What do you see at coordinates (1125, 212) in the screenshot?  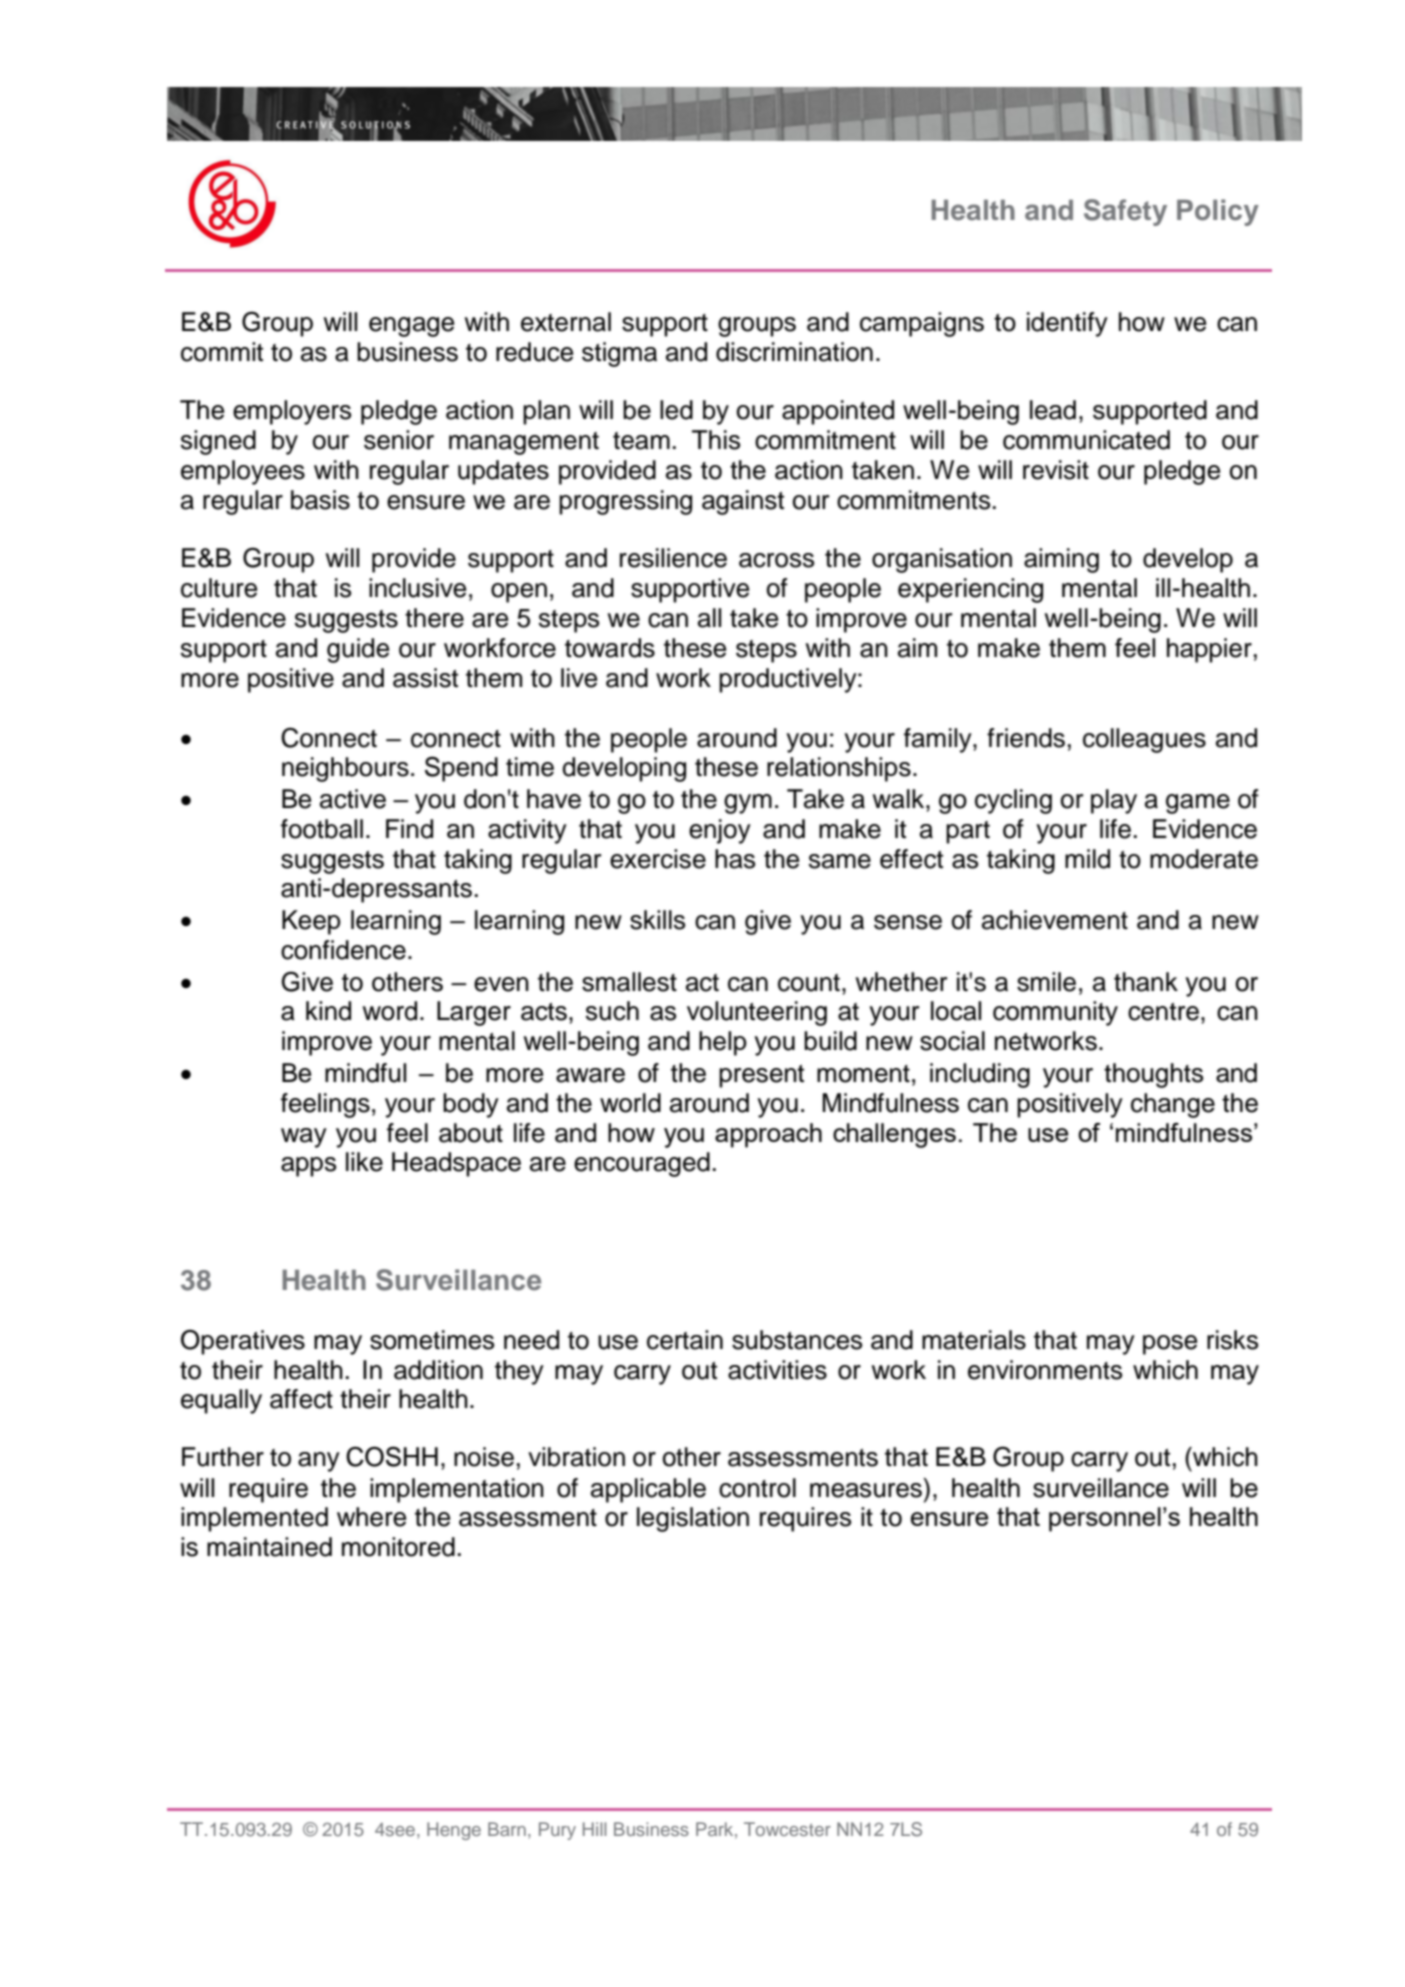 I see `Safety` at bounding box center [1125, 212].
